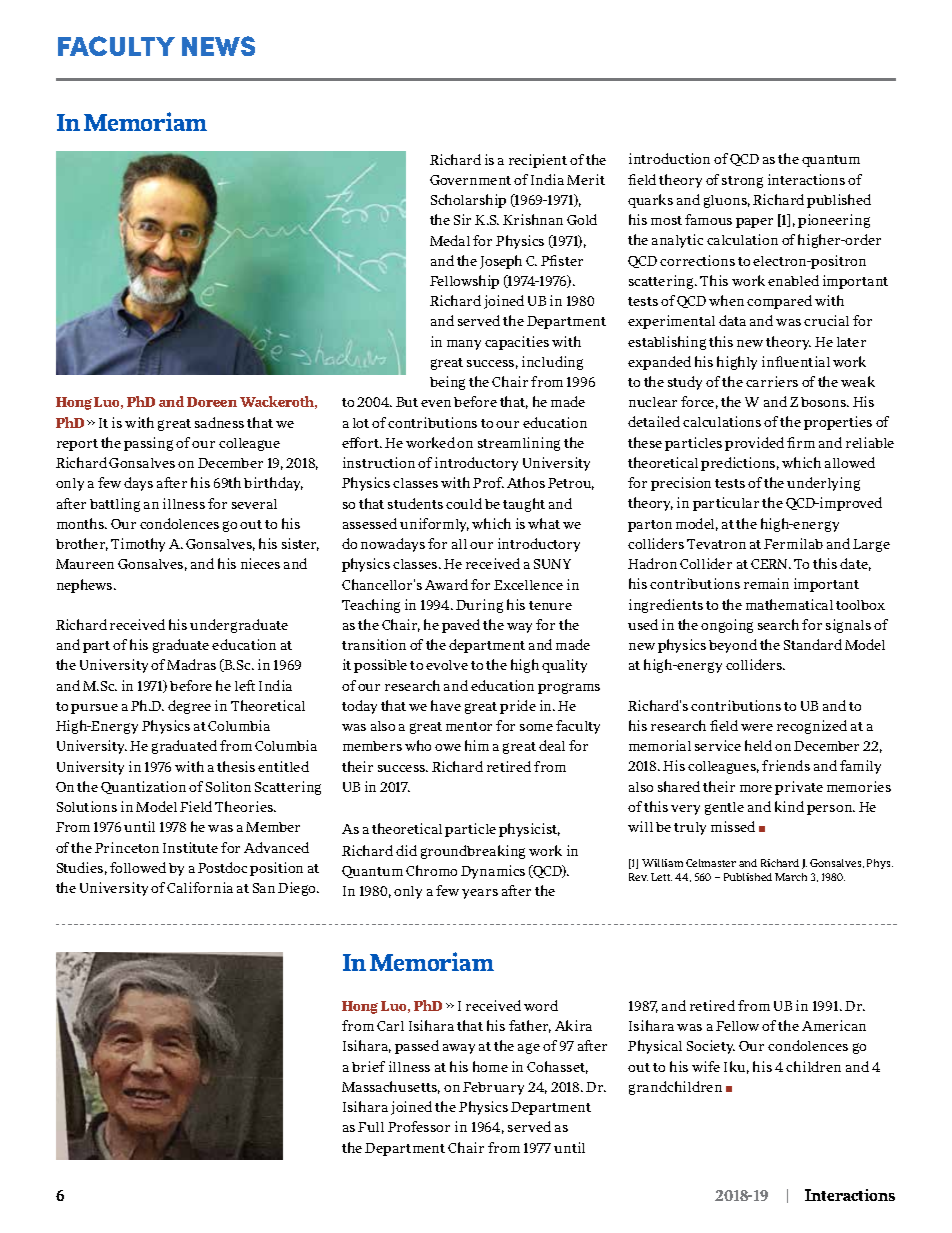  Describe the element at coordinates (218, 46) in the screenshot. I see `NEWS` at that location.
